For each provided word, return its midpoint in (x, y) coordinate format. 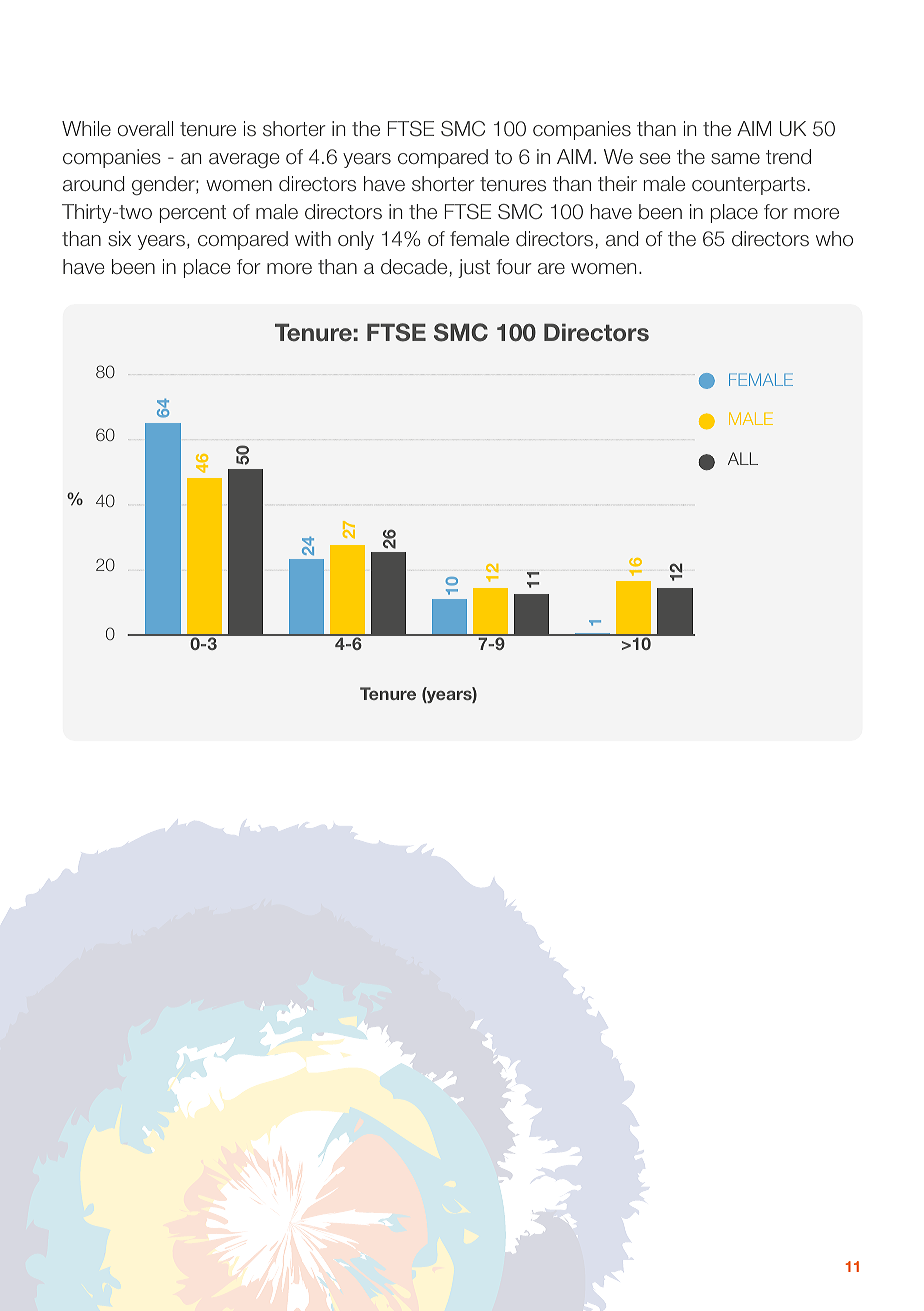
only (356, 240)
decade (414, 267)
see (655, 159)
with (313, 238)
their (617, 183)
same (735, 159)
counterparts (748, 186)
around (93, 184)
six (119, 239)
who (834, 238)
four (514, 267)
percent (193, 214)
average (244, 161)
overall (145, 129)
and (622, 239)
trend (788, 156)
